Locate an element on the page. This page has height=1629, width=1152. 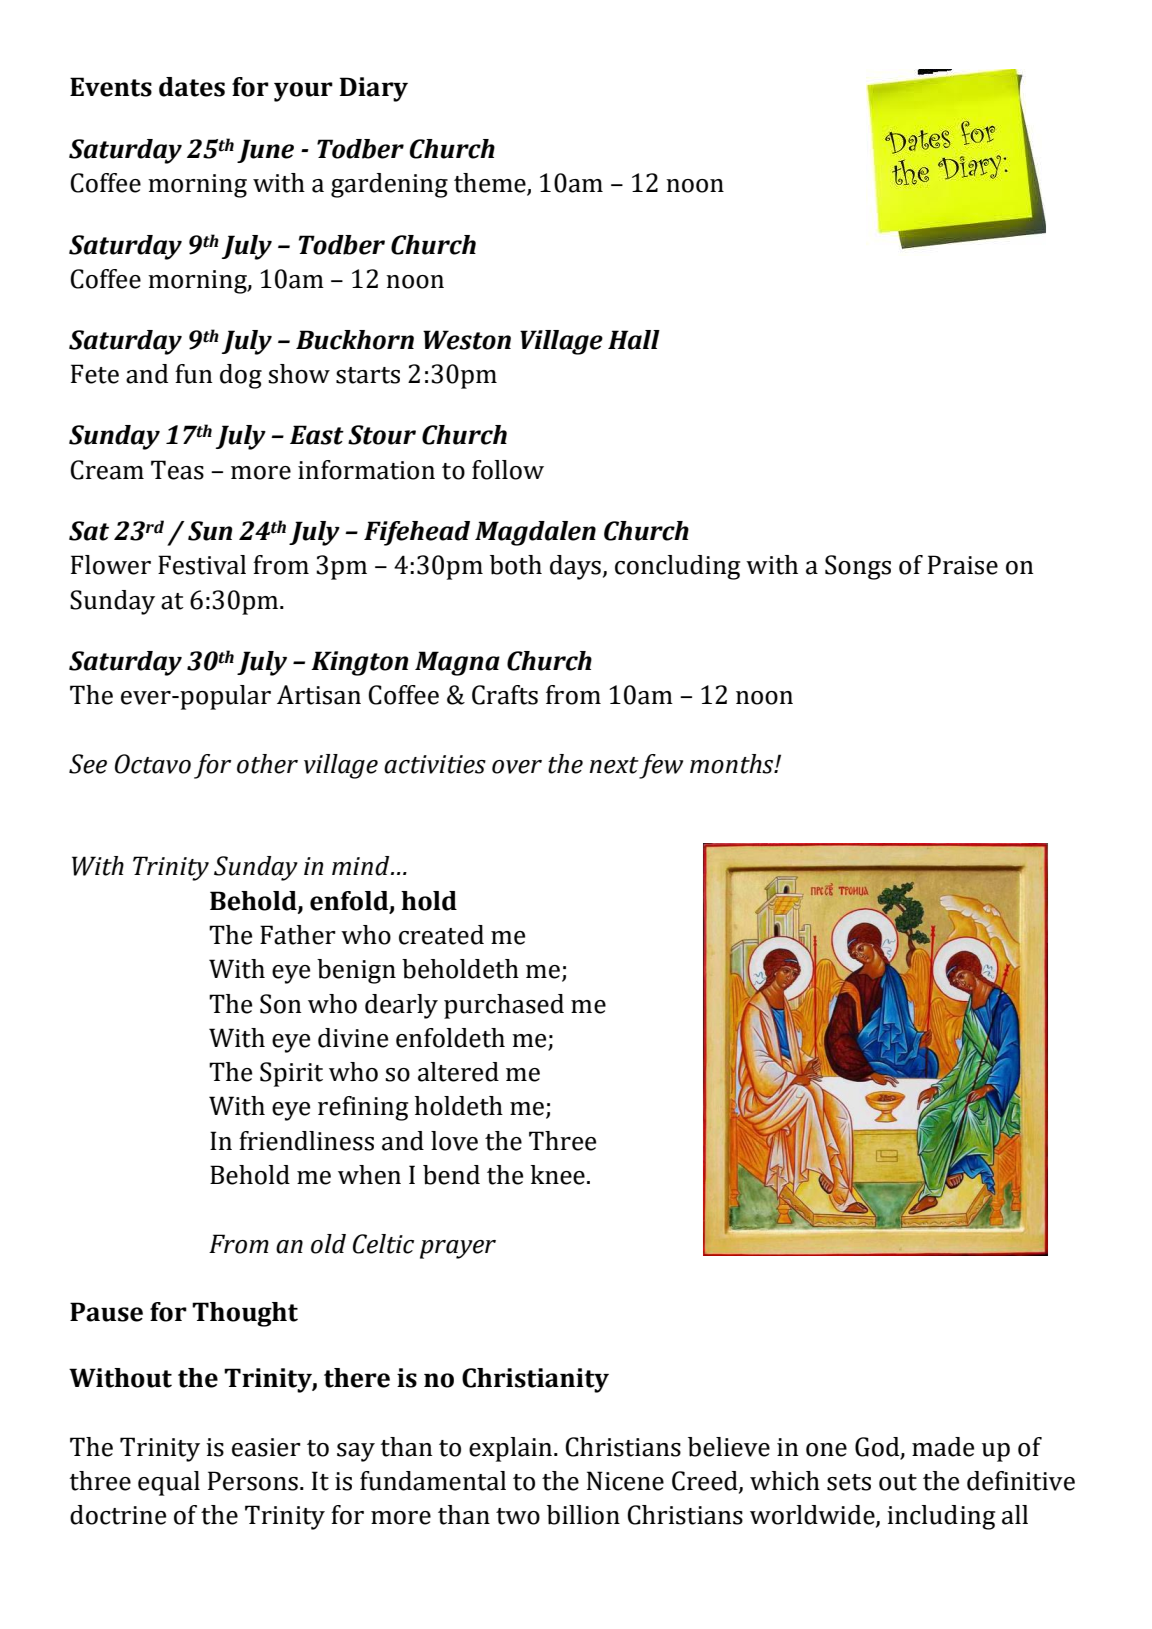
explain is located at coordinates (512, 1449).
